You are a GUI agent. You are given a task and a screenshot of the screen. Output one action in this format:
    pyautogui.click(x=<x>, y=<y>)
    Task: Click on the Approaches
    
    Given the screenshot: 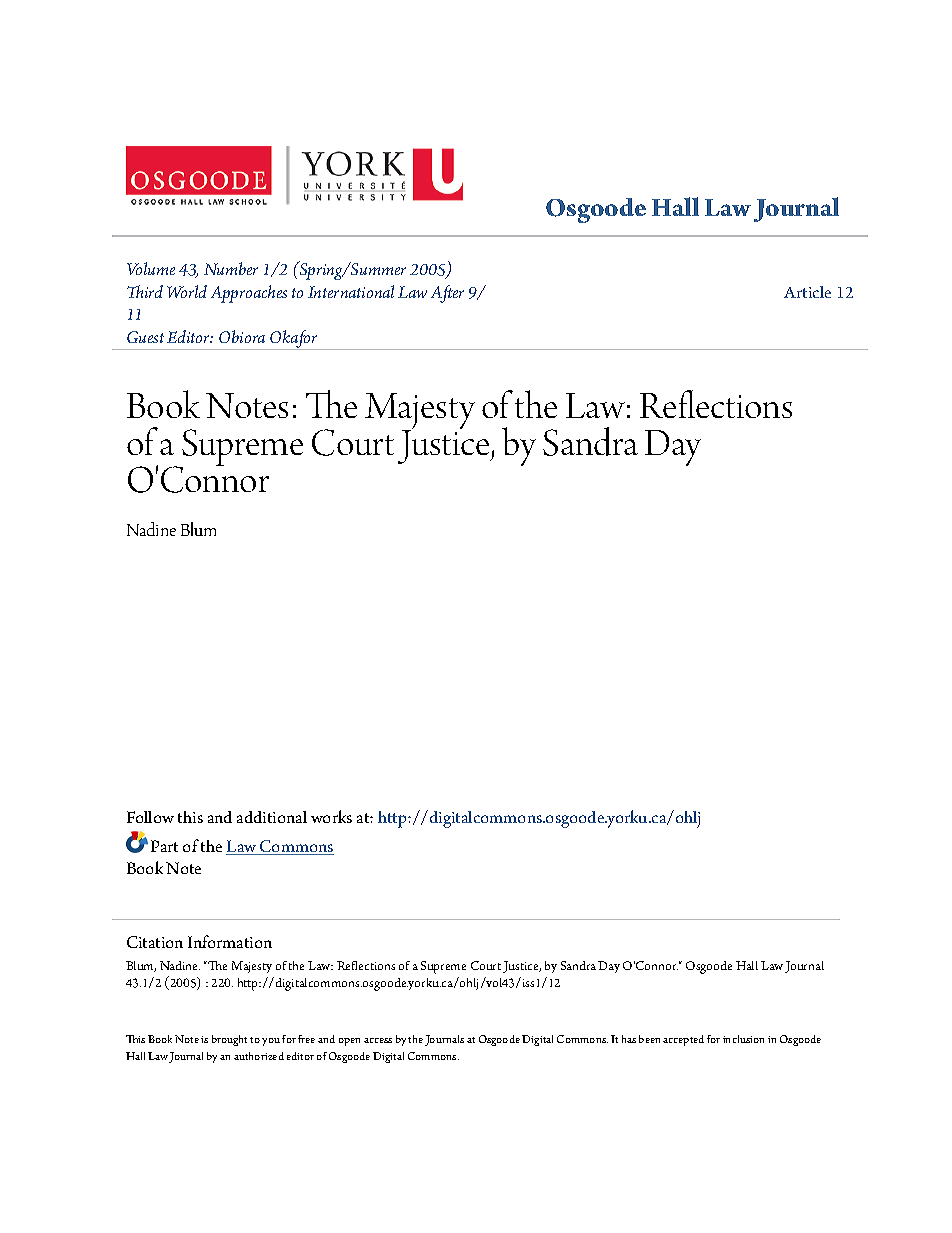 What is the action you would take?
    pyautogui.click(x=249, y=294)
